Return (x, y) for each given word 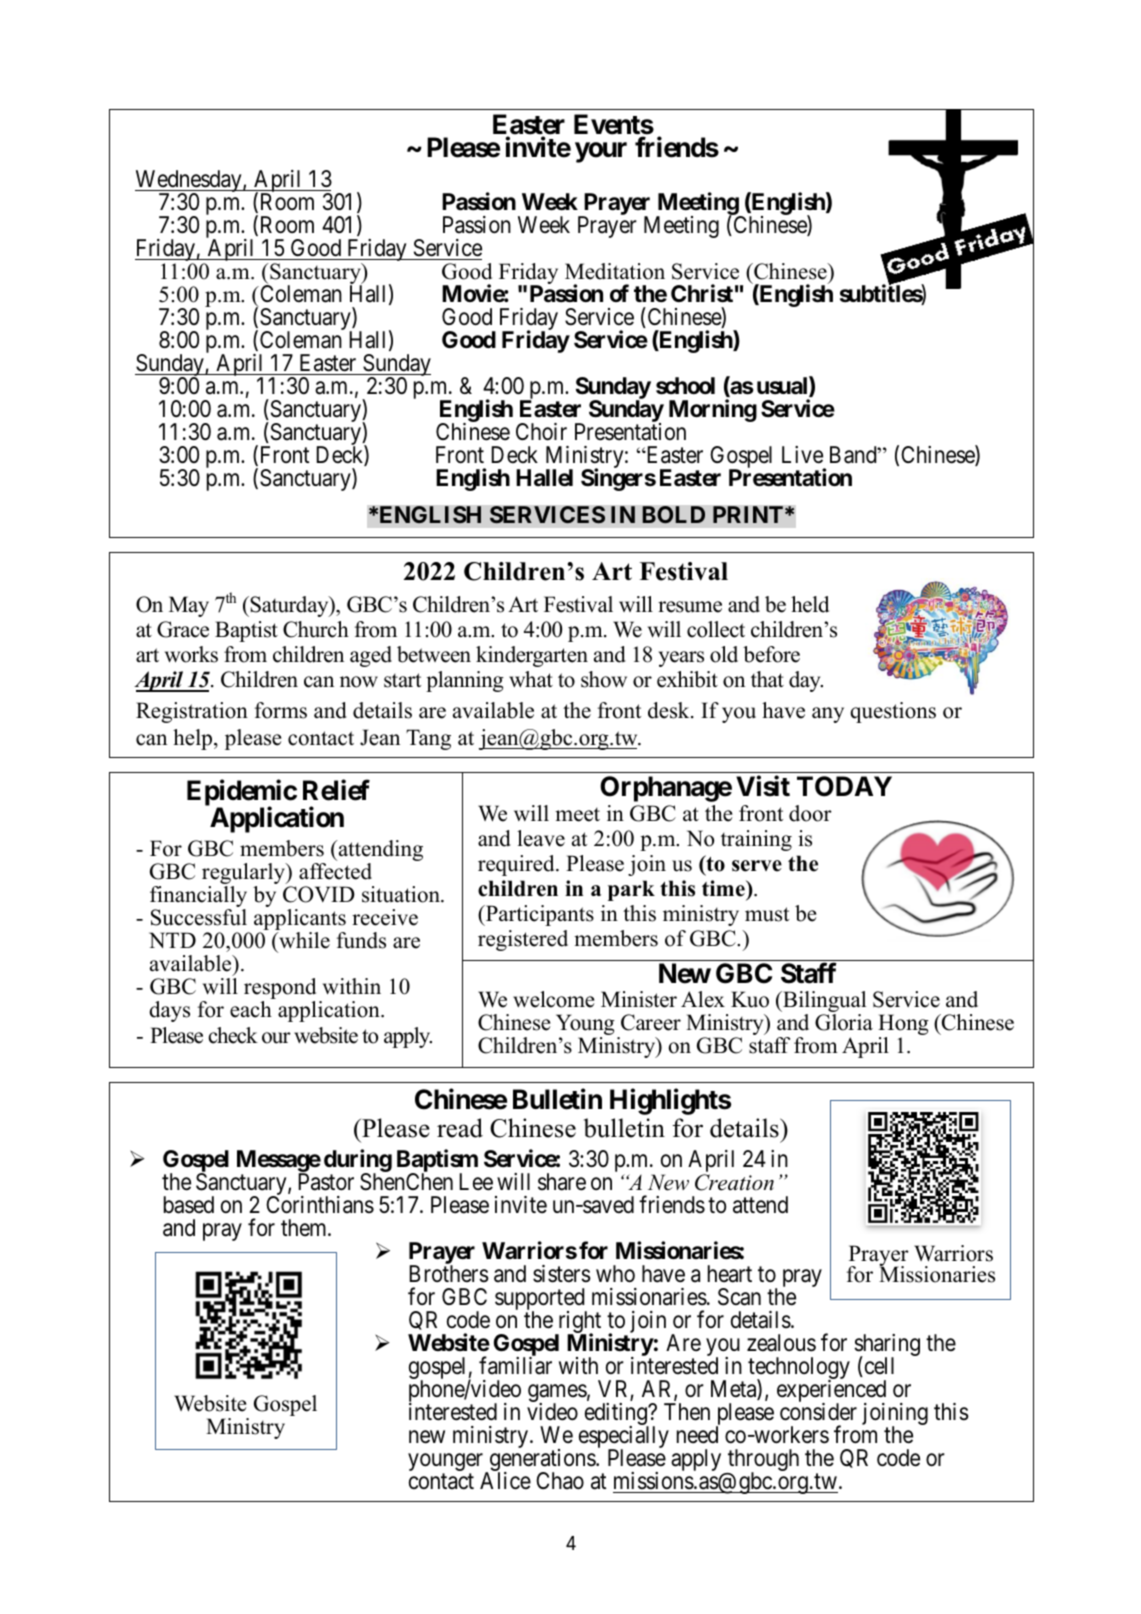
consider (818, 1412)
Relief (336, 790)
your (601, 152)
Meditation (615, 271)
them (305, 1228)
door (810, 813)
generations (542, 1461)
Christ (702, 293)
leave (541, 838)
